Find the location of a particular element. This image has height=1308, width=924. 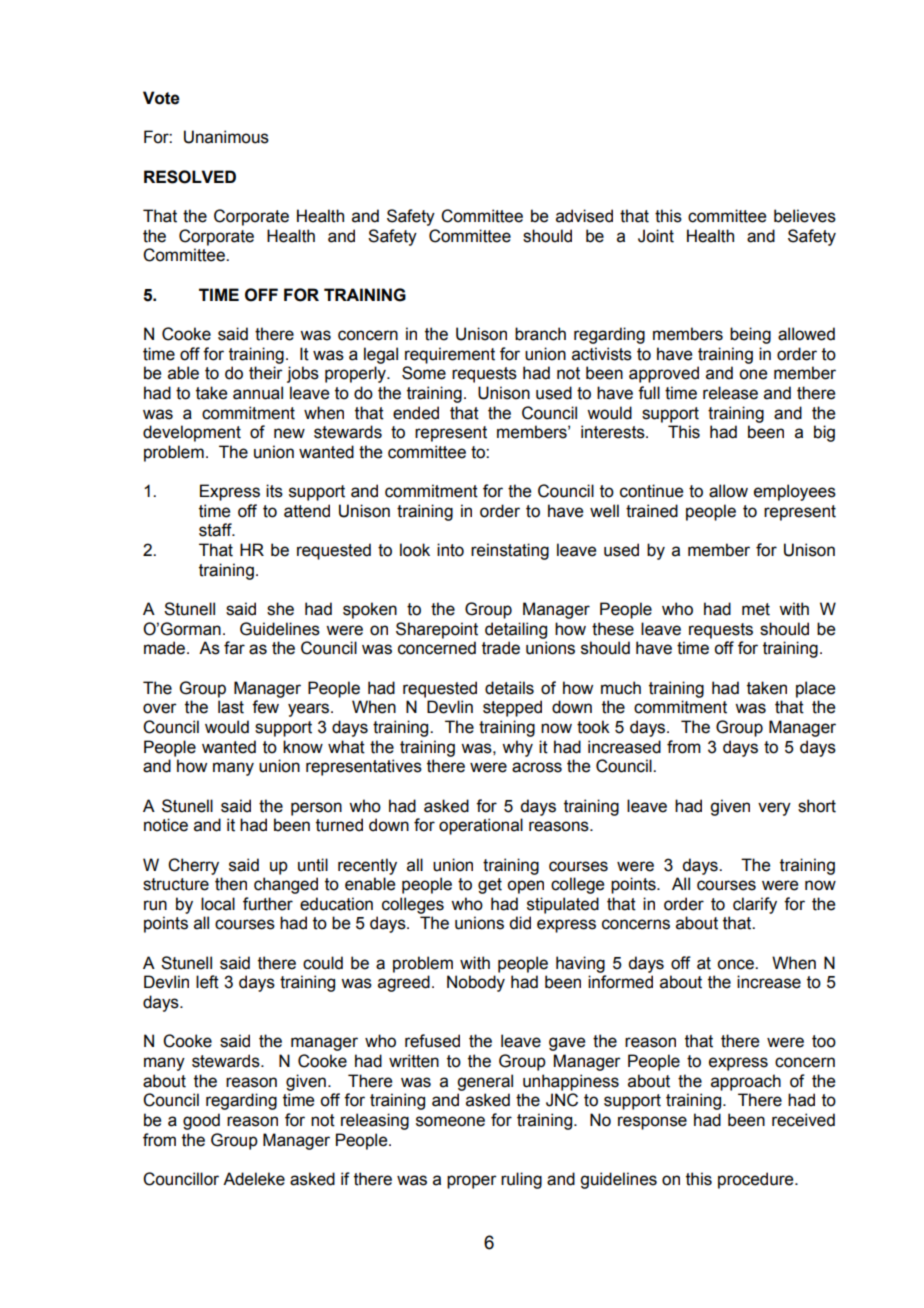

met is located at coordinates (756, 609).
